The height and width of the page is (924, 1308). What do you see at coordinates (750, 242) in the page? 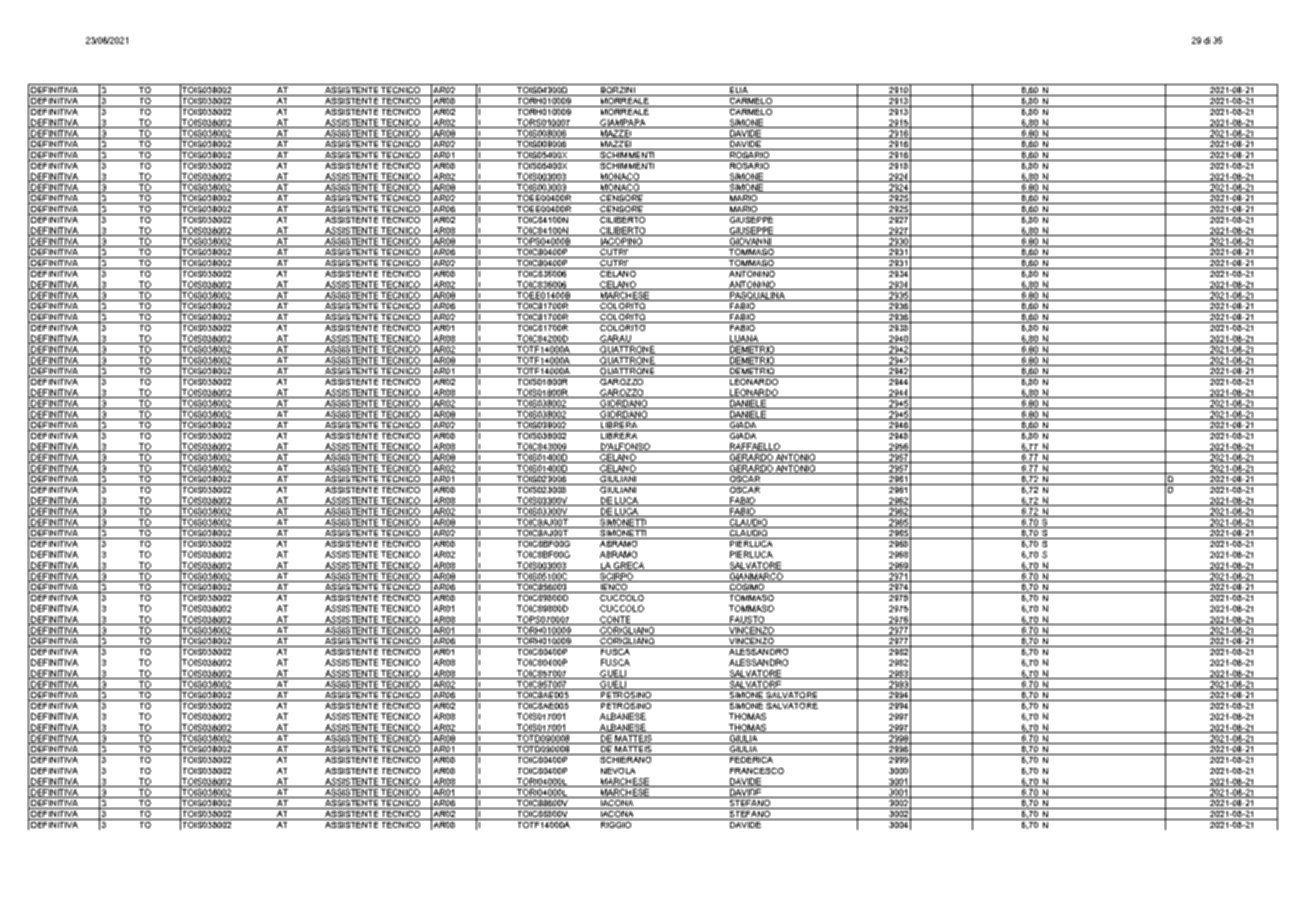
I see `GIOVANNI` at bounding box center [750, 242].
